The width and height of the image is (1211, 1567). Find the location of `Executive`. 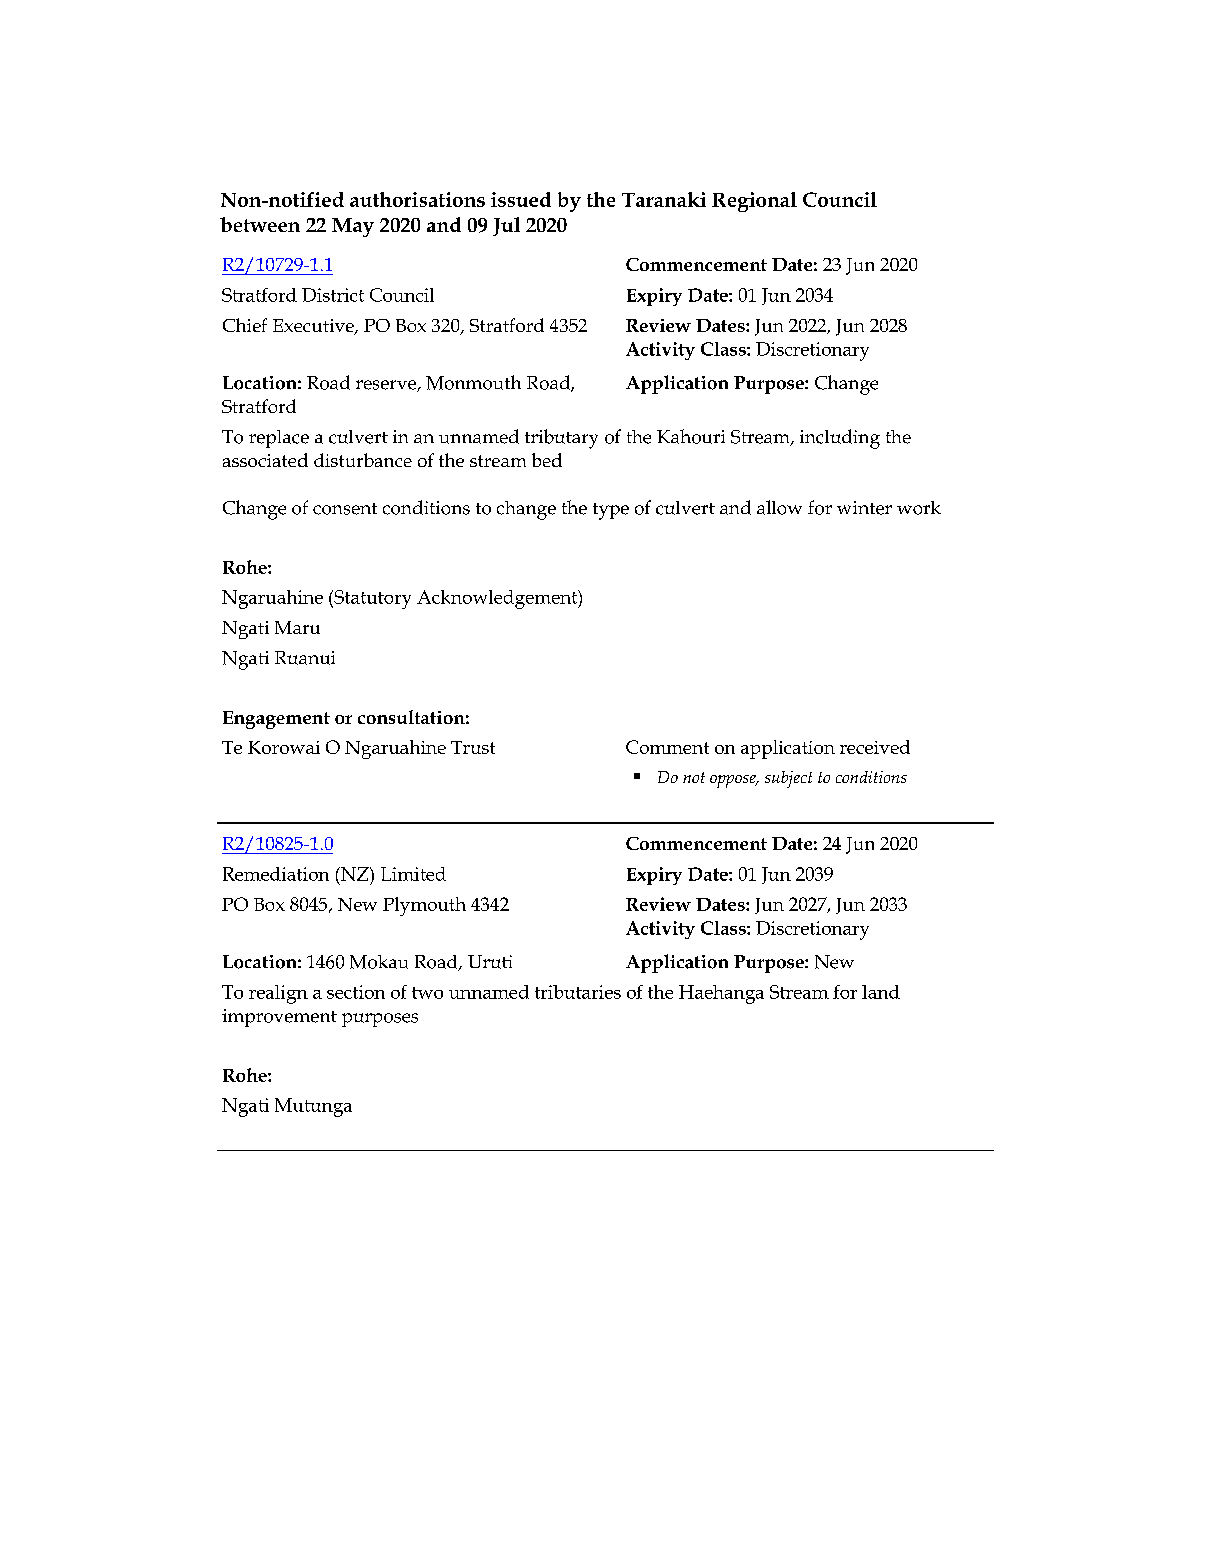

Executive is located at coordinates (314, 327).
